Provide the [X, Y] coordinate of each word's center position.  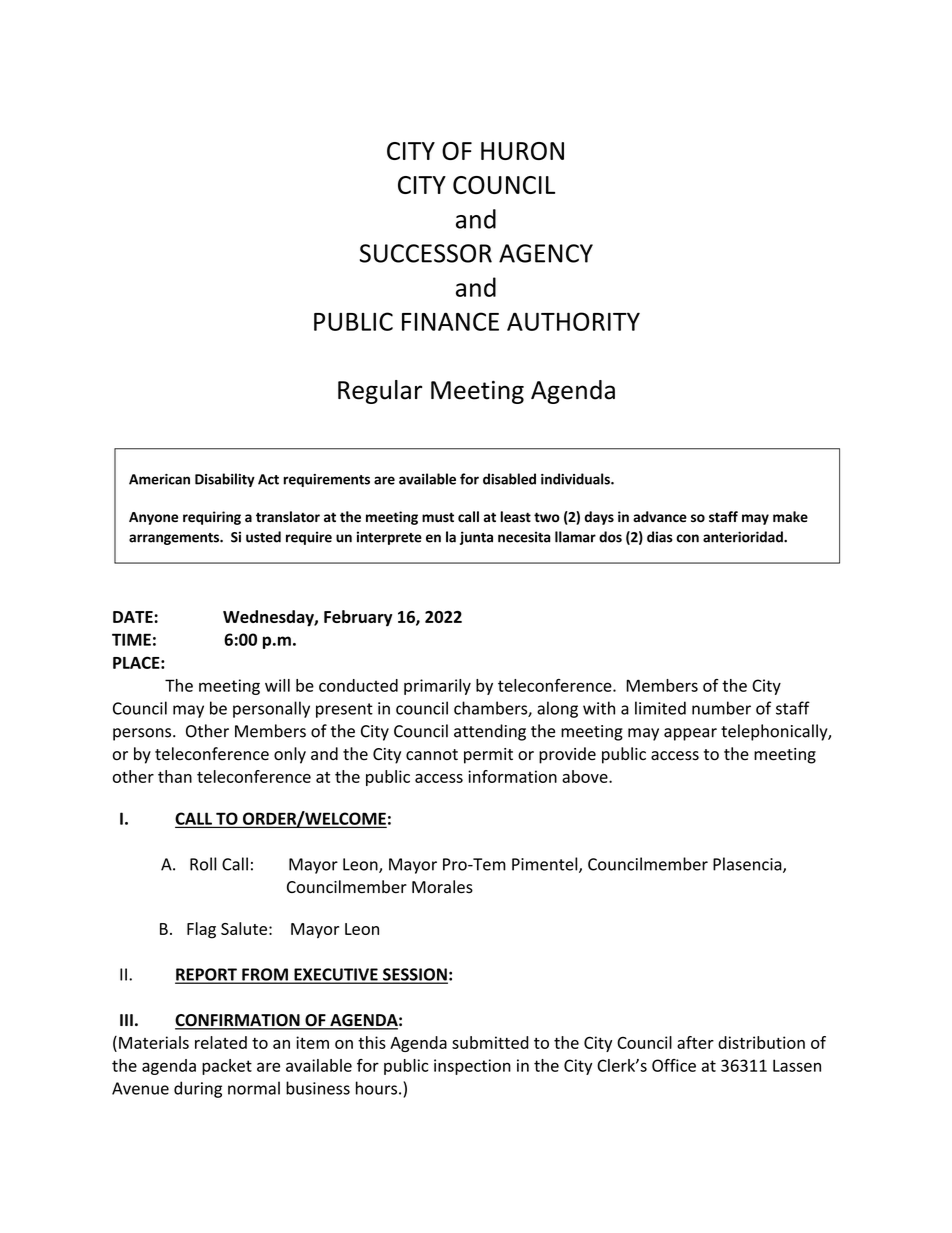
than [175, 776]
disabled [509, 479]
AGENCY [546, 253]
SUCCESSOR [426, 253]
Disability [225, 480]
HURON [522, 151]
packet [227, 1067]
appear [690, 734]
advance [660, 517]
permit [488, 756]
